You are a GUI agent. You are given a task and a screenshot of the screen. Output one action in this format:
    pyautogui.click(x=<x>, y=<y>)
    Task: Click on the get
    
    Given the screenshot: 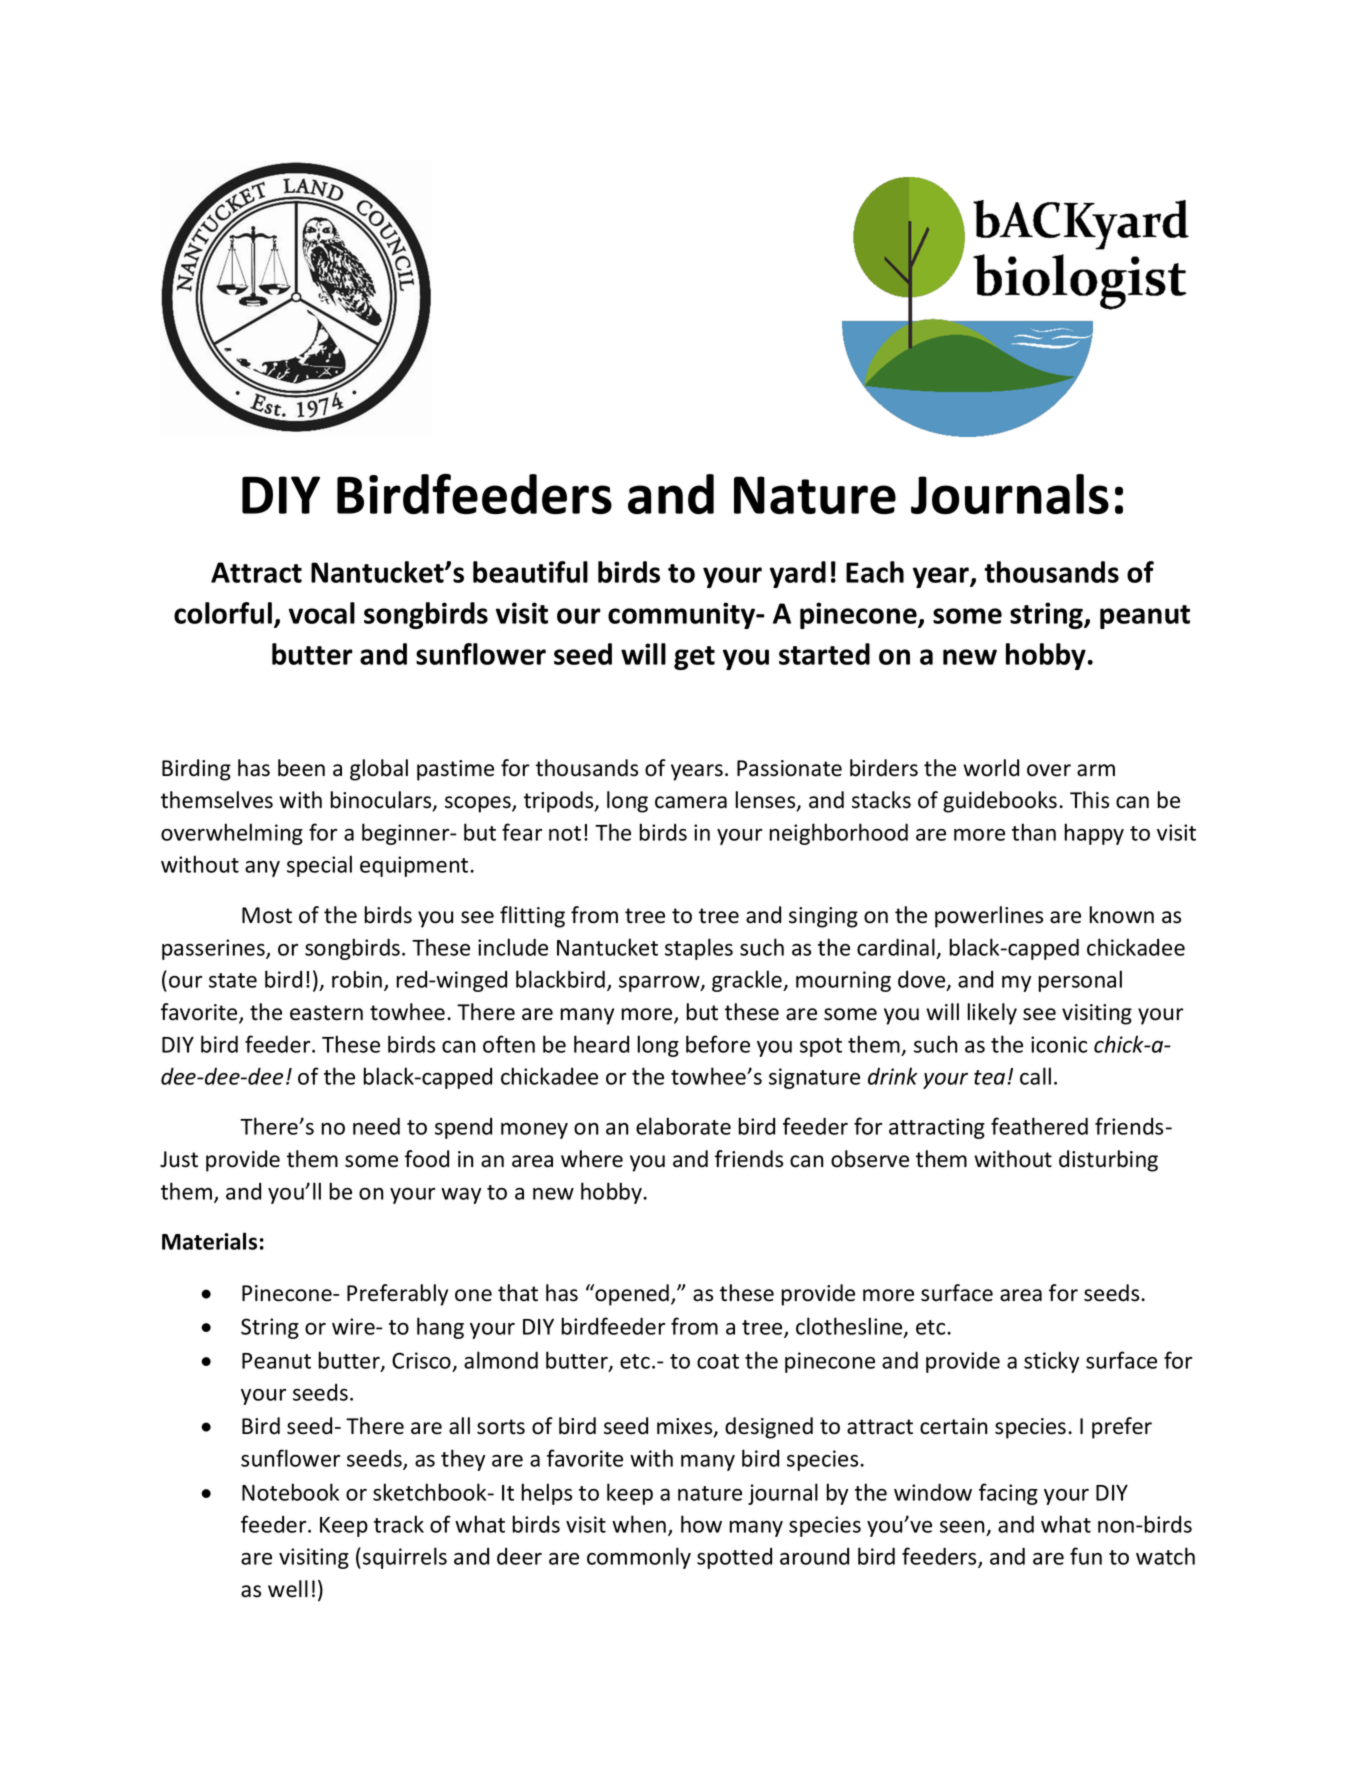 What is the action you would take?
    pyautogui.click(x=694, y=658)
